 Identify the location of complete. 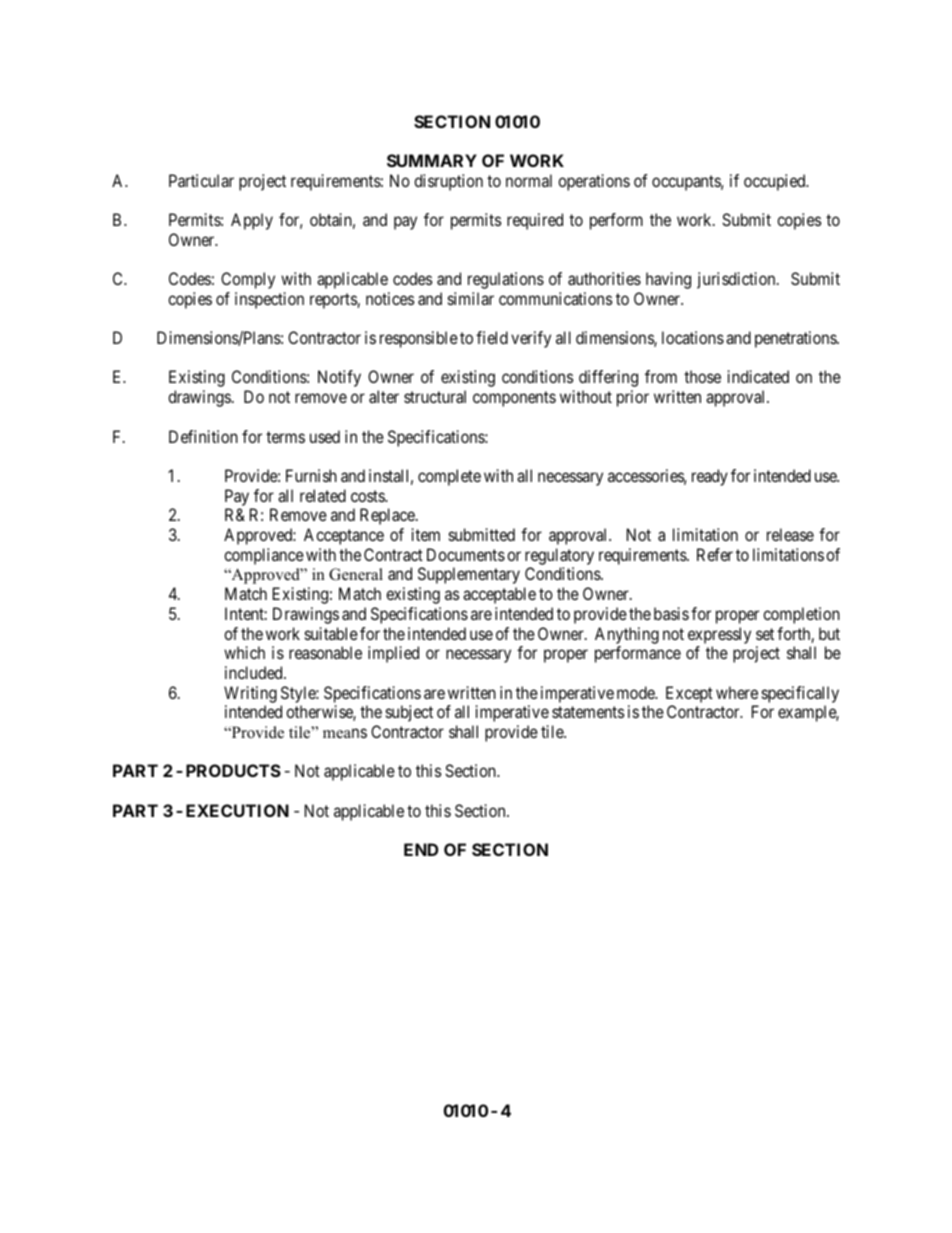
(449, 477).
